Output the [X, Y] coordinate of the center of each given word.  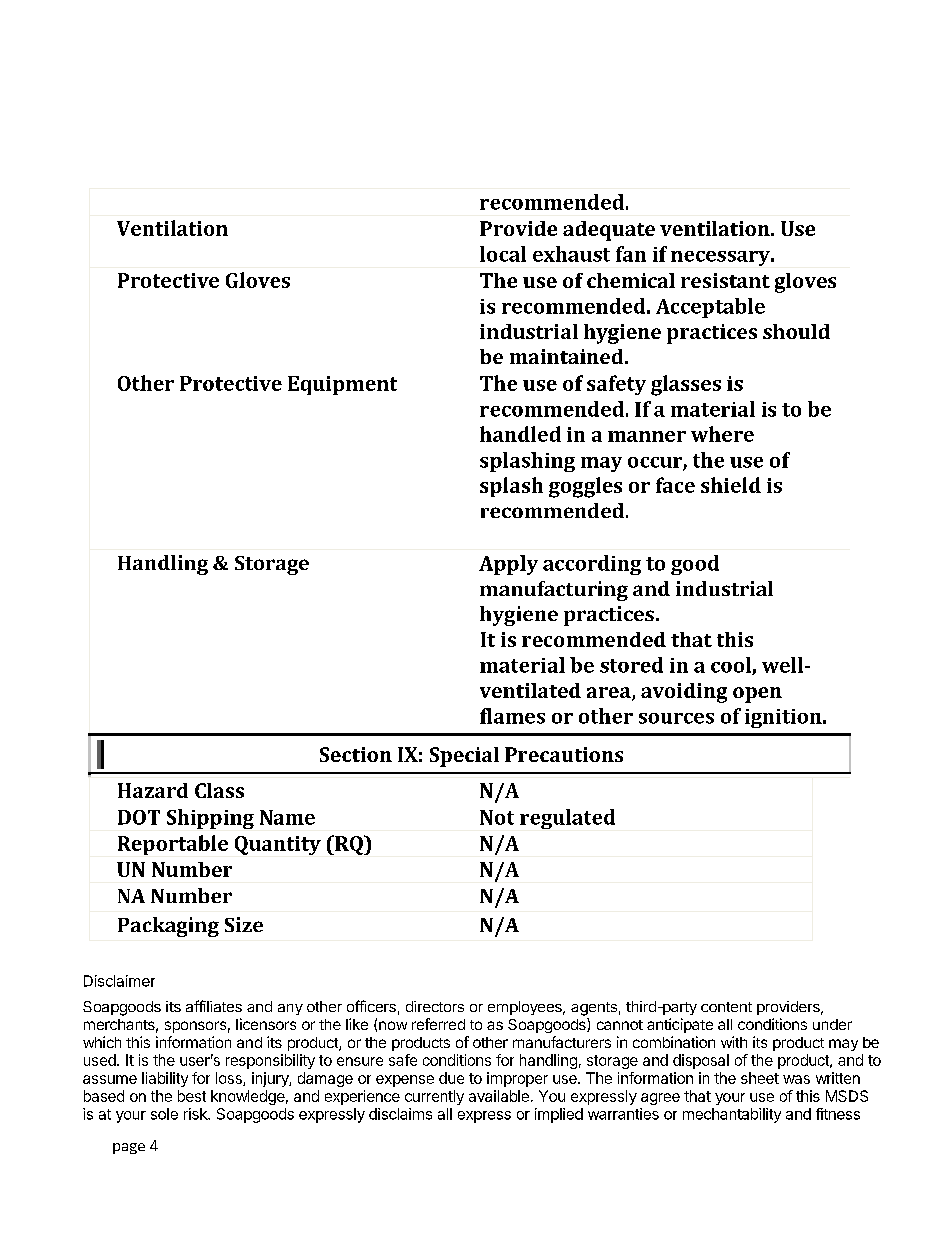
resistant [725, 280]
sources [676, 718]
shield [731, 485]
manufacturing [554, 591]
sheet [760, 1078]
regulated [567, 819]
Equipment [342, 385]
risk [196, 1114]
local [503, 254]
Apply [508, 565]
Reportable [173, 845]
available [499, 1096]
